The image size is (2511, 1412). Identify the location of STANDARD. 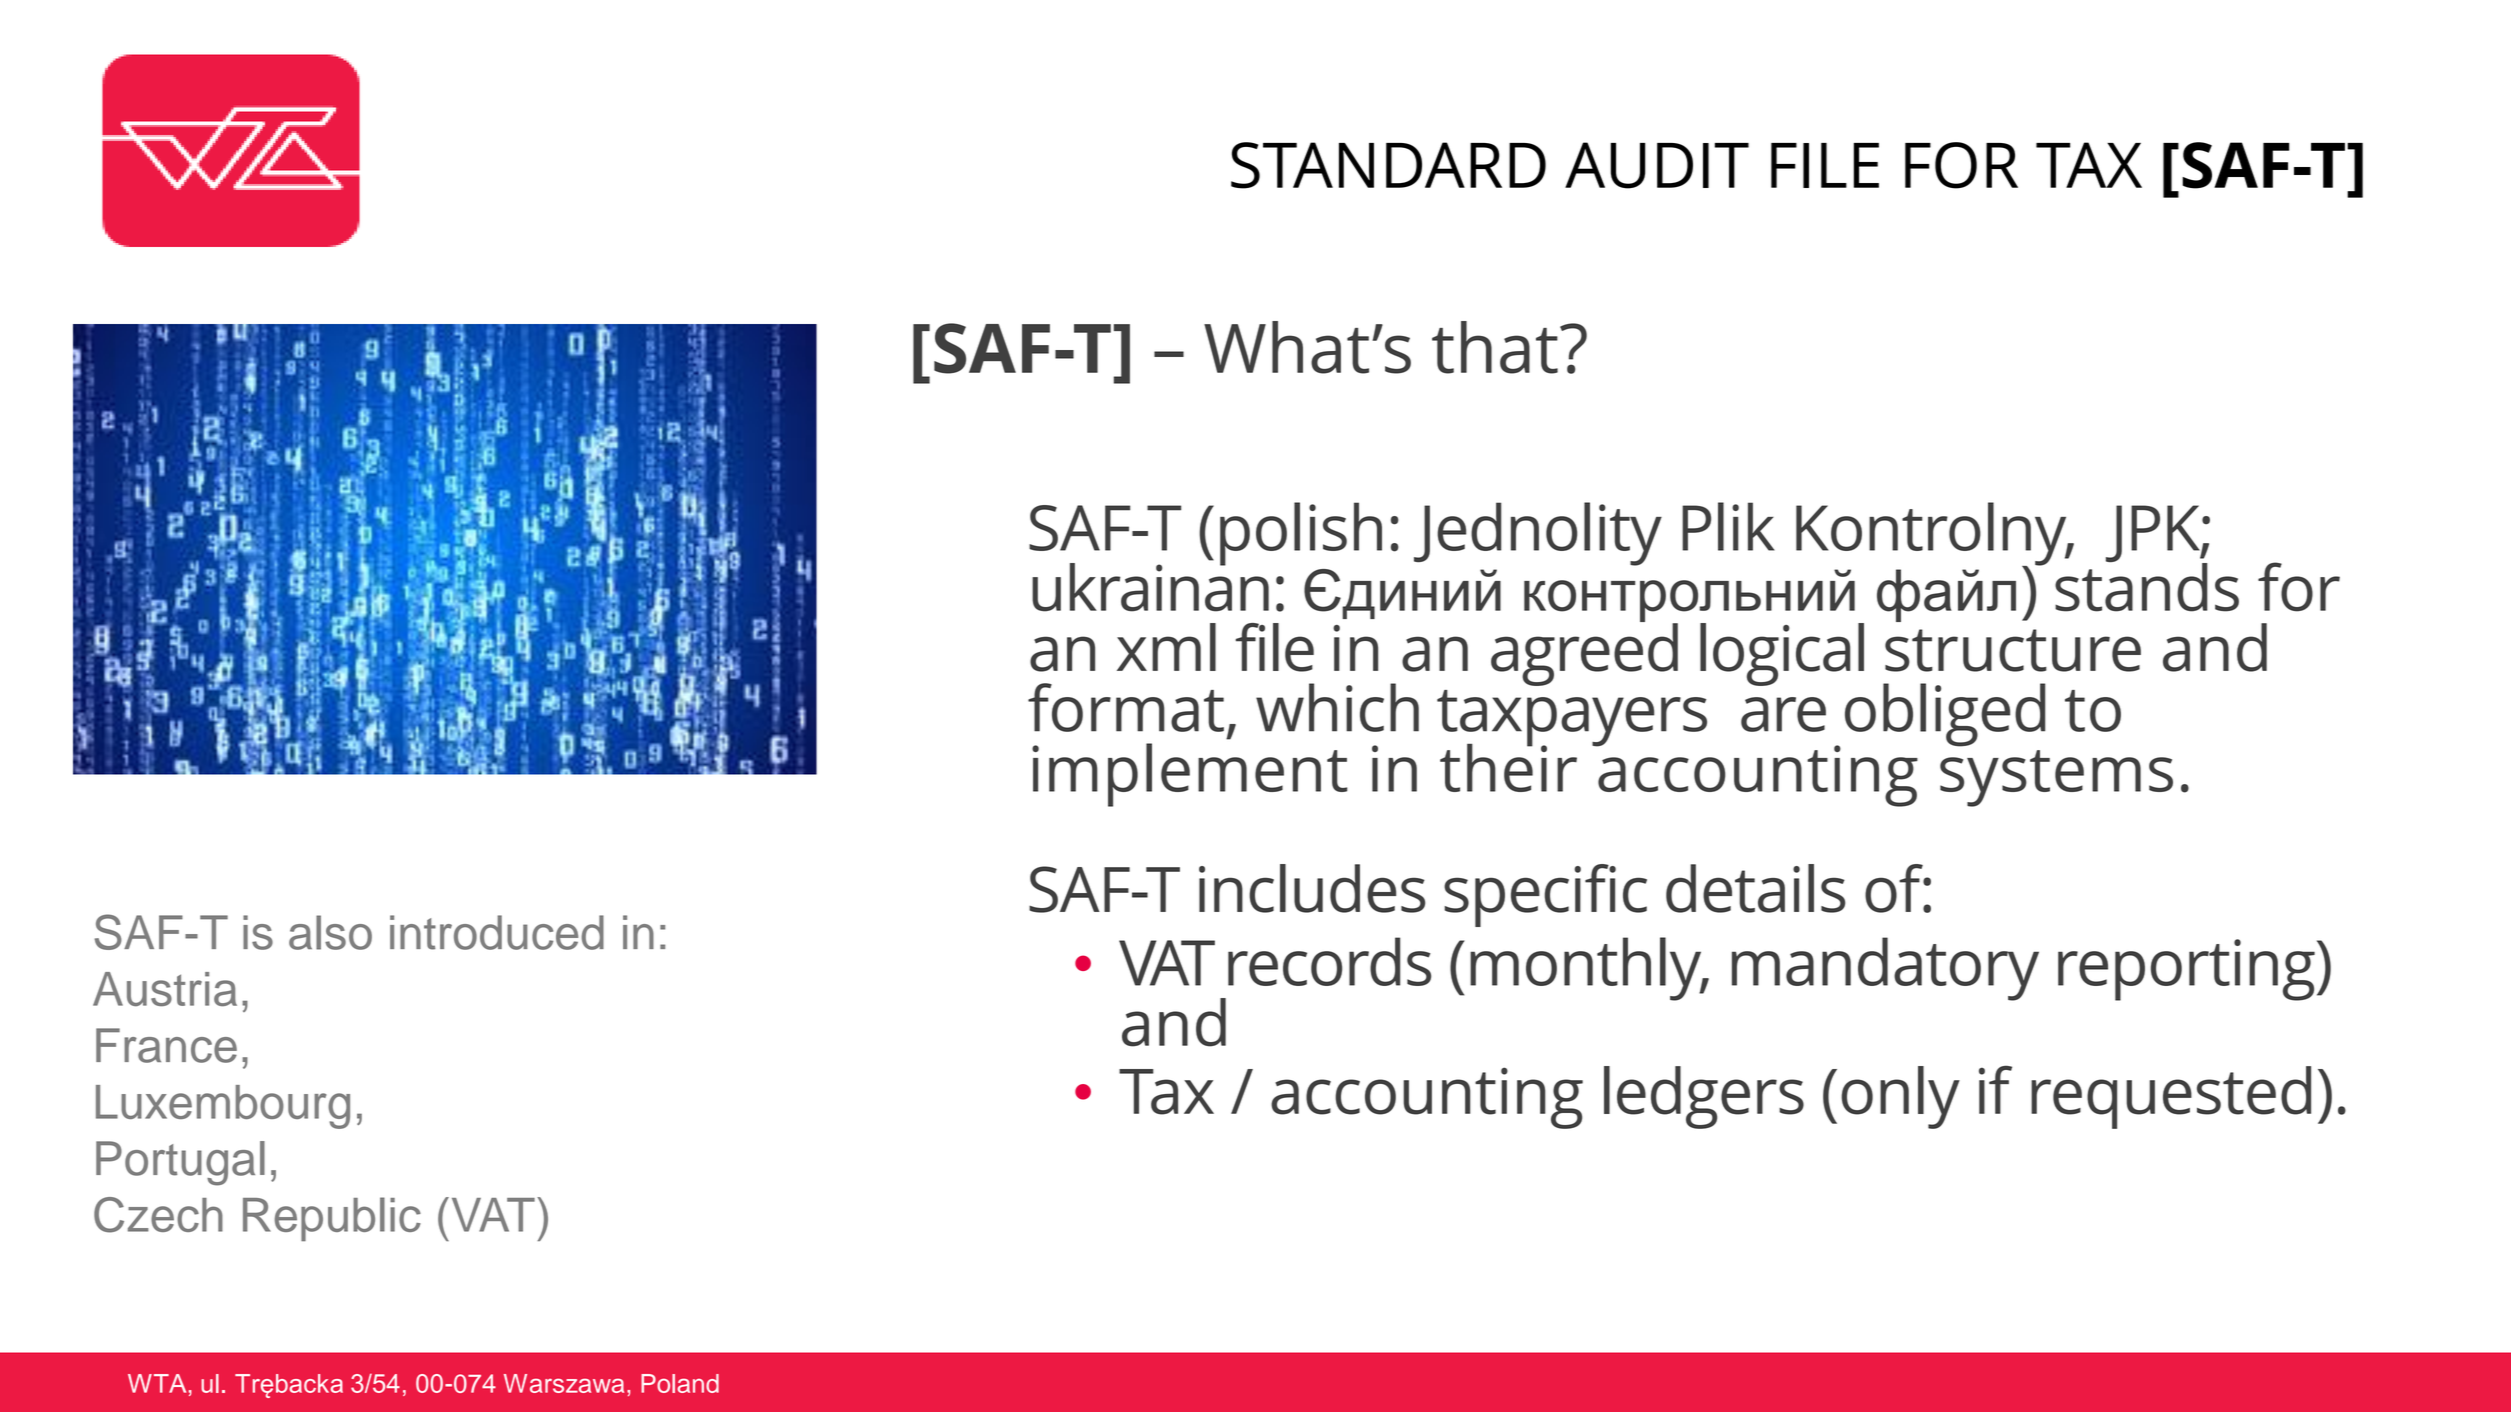
(1388, 165).
